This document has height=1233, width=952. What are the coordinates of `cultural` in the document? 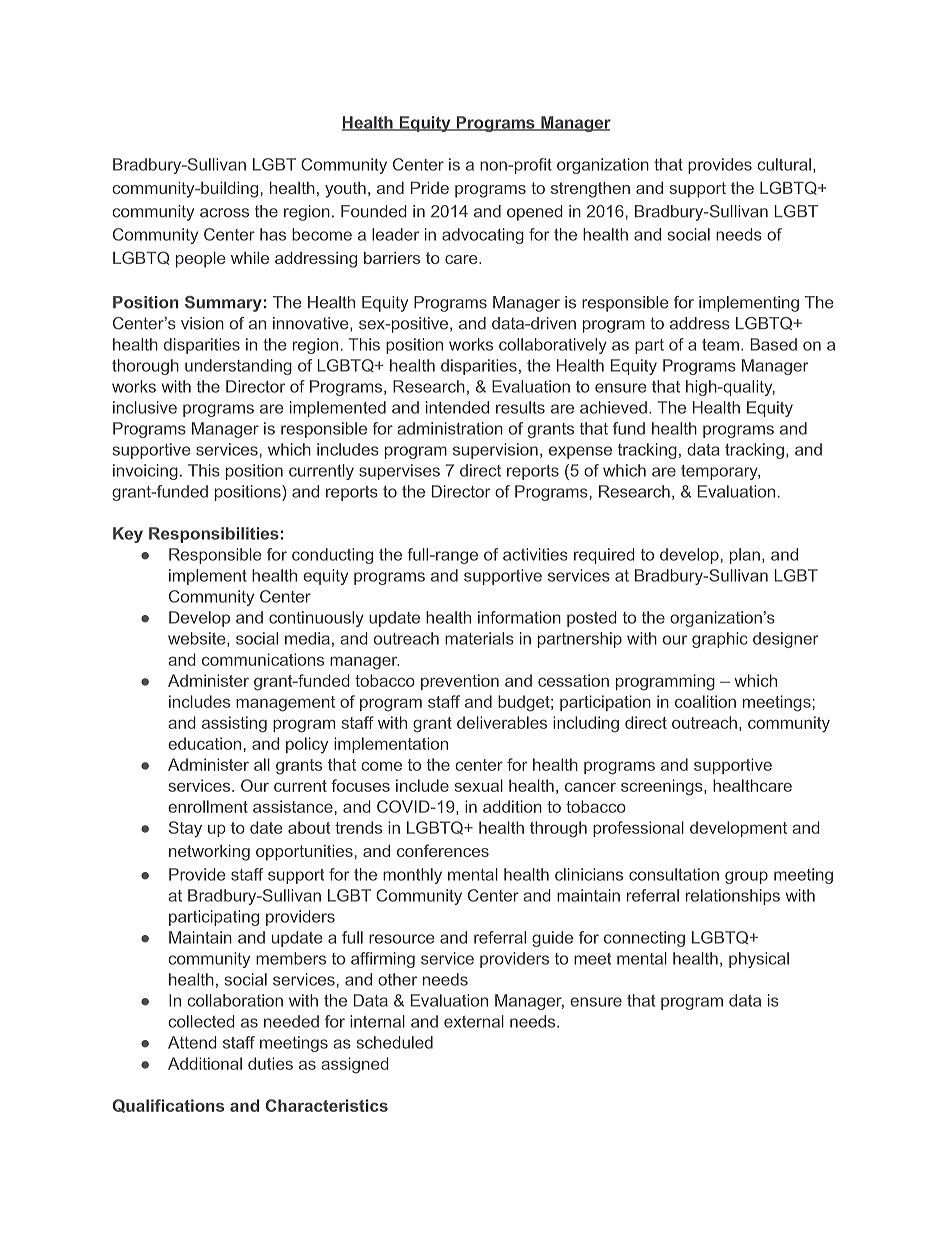 It's located at (784, 164).
